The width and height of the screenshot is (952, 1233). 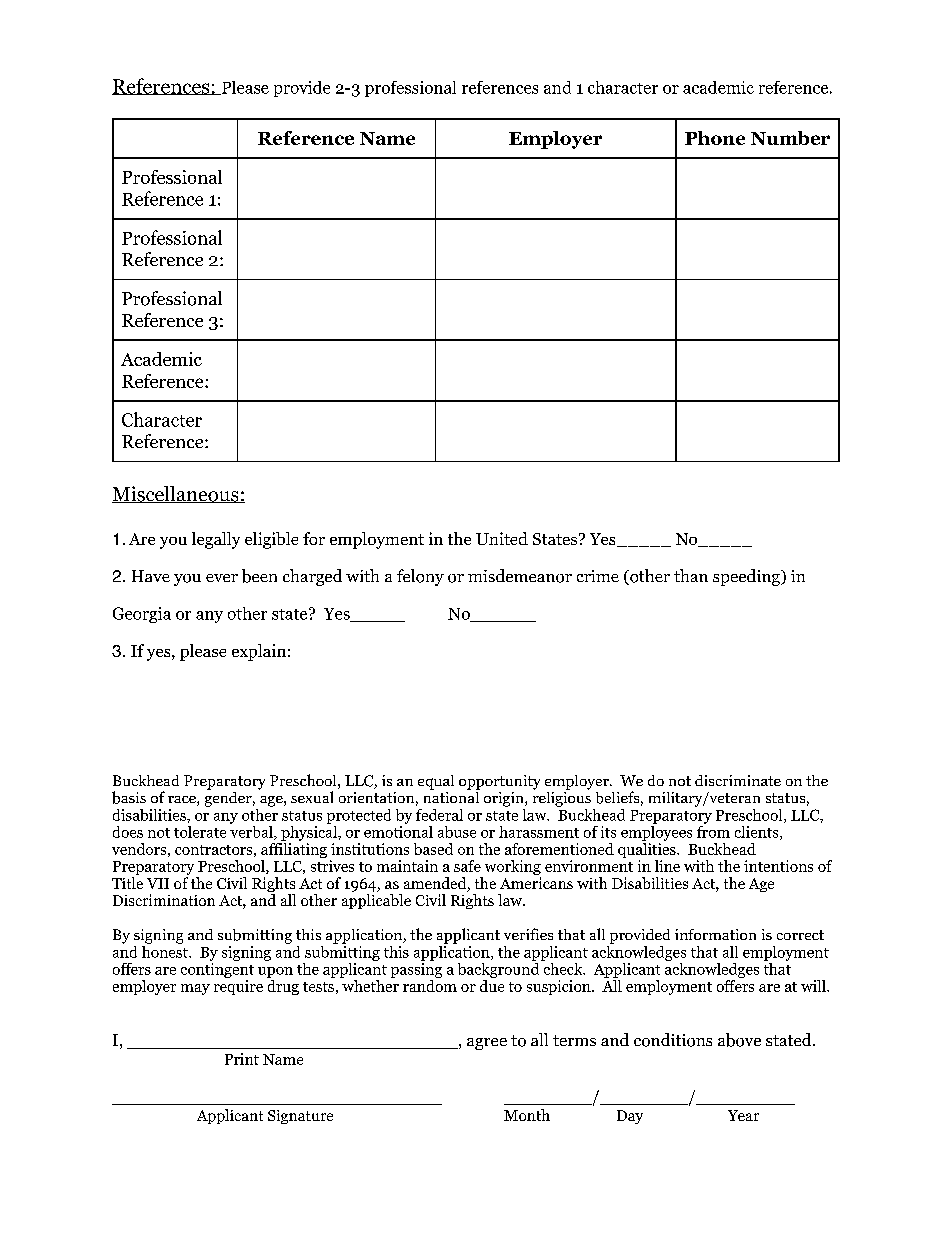 I want to click on Number, so click(x=790, y=138).
